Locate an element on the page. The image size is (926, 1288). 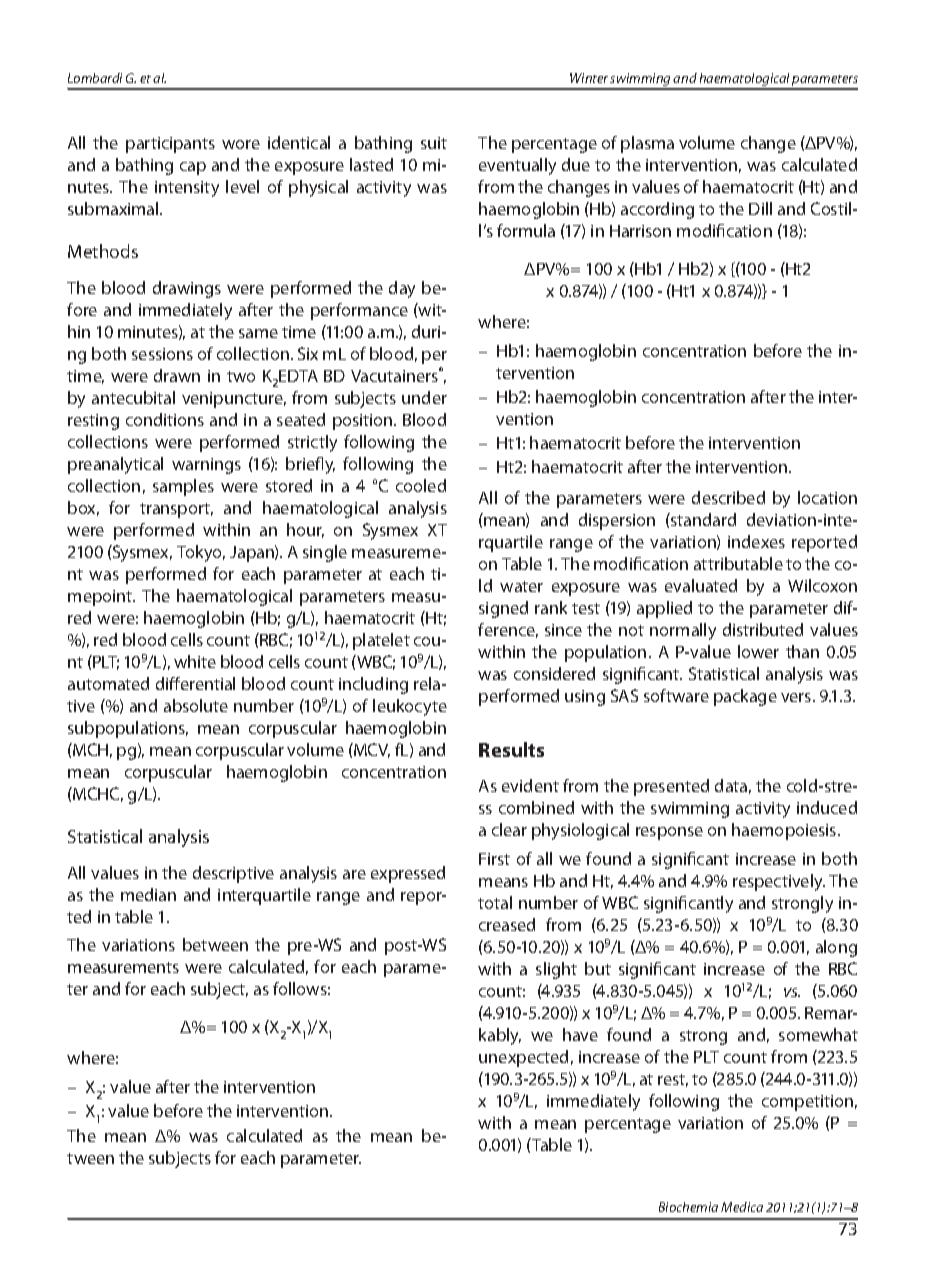
lower is located at coordinates (758, 651).
